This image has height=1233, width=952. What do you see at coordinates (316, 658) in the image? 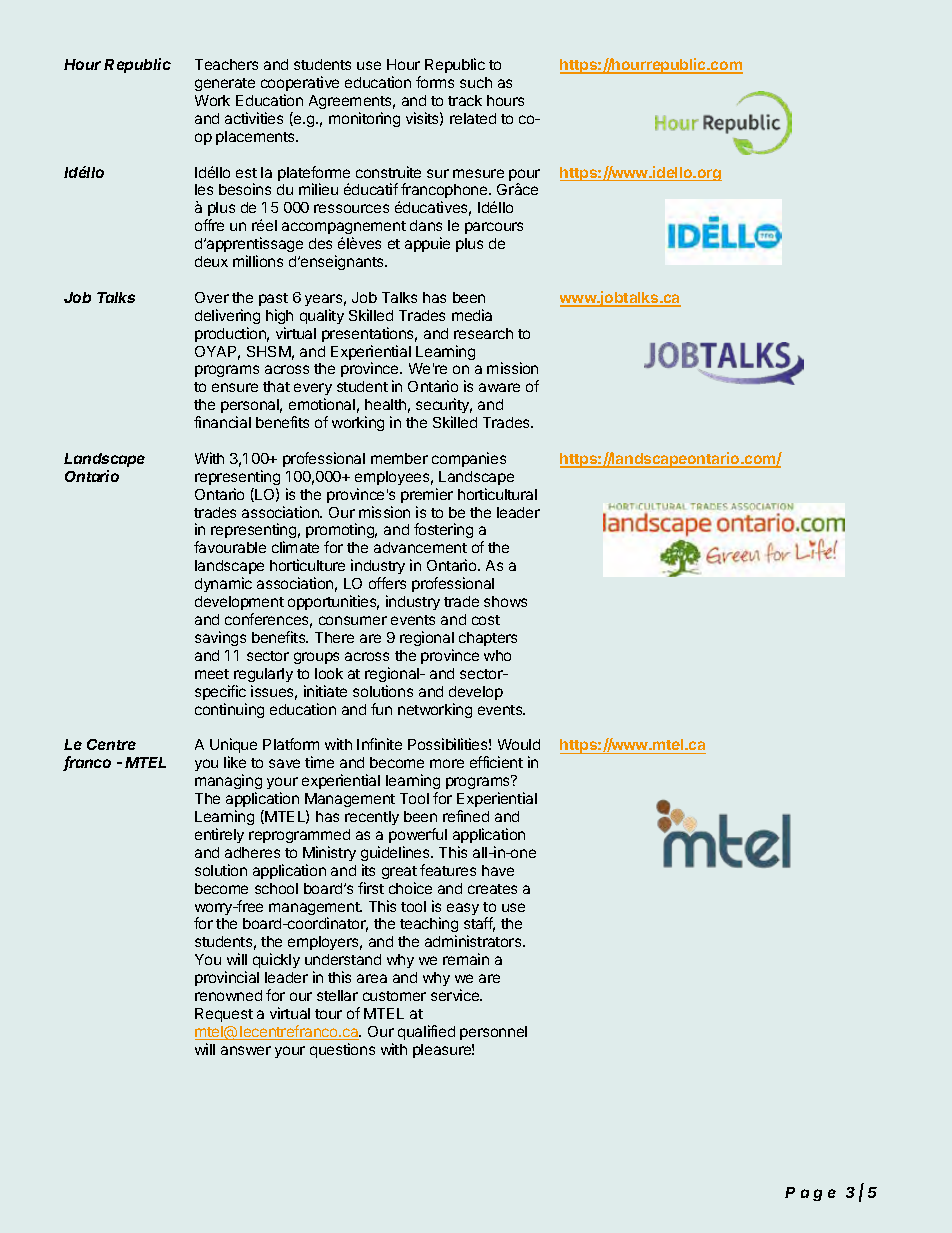
I see `groups` at bounding box center [316, 658].
